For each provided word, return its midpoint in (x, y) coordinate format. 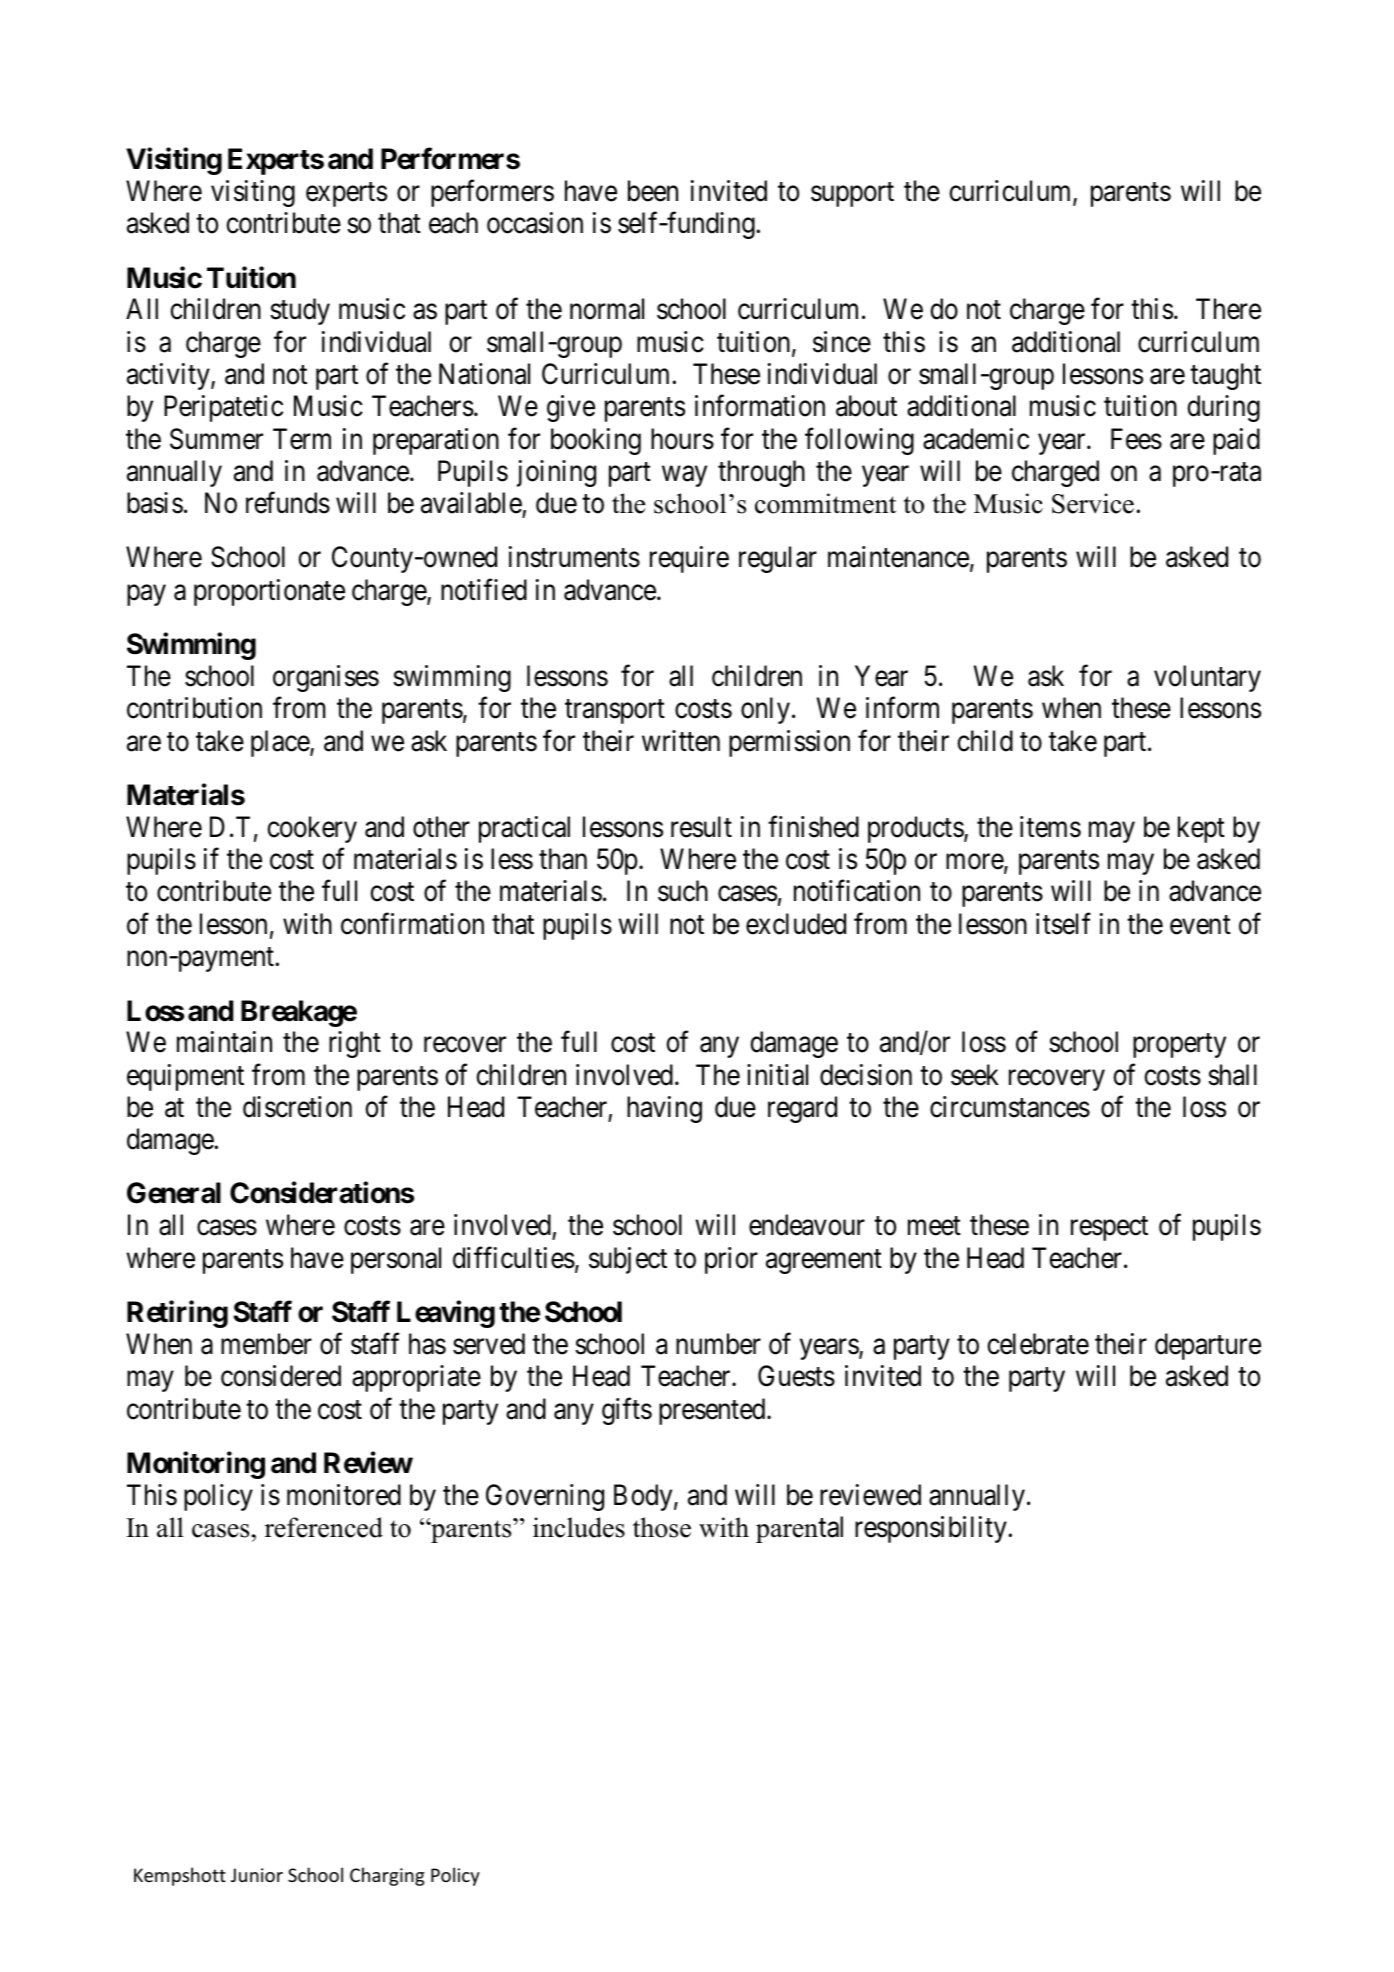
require (689, 559)
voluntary (1207, 678)
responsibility (932, 1529)
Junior (257, 1875)
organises (326, 678)
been (653, 191)
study (300, 311)
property (1179, 1046)
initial (777, 1075)
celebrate (1038, 1344)
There (1228, 309)
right (355, 1044)
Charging (387, 1876)
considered (281, 1376)
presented (713, 1411)
